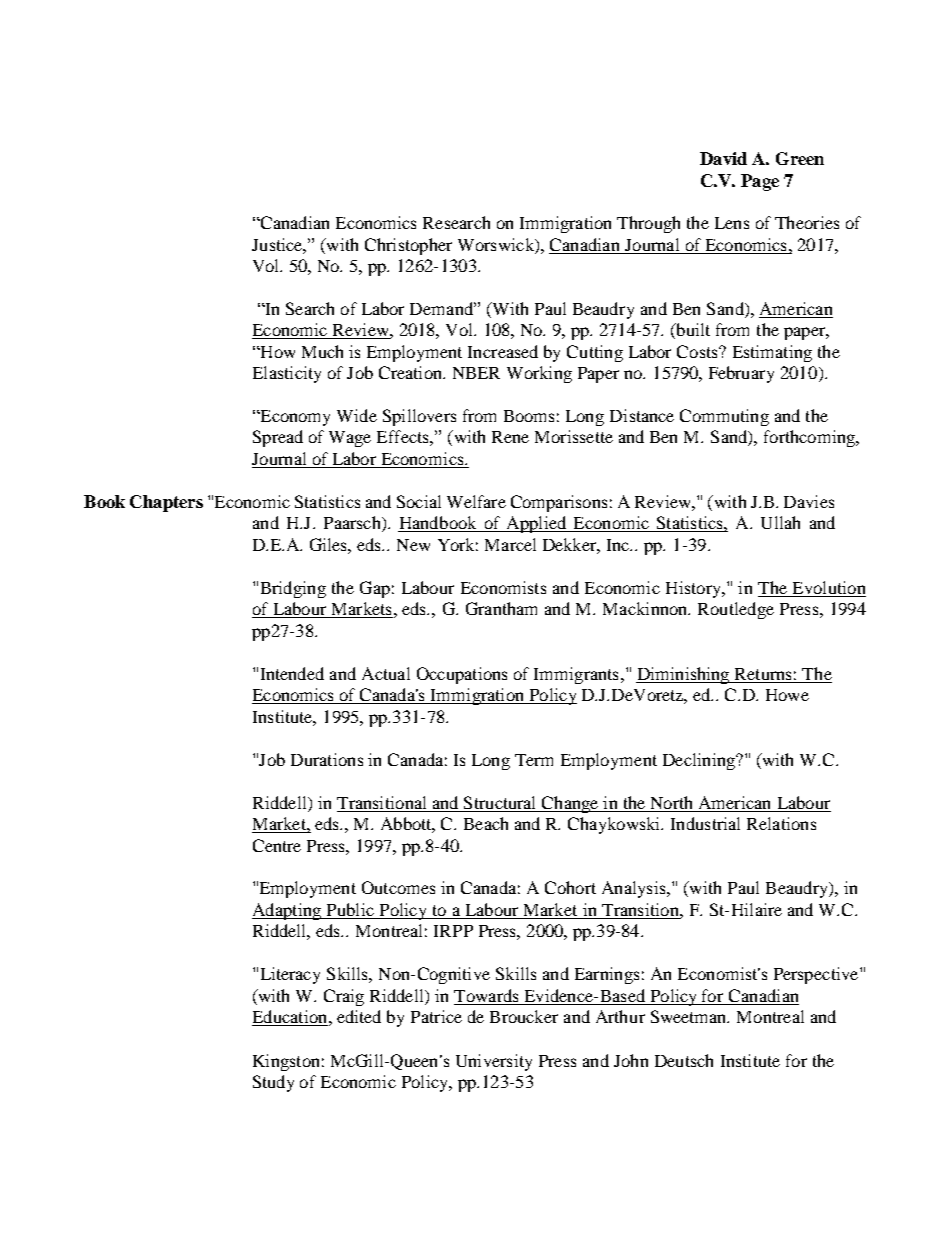  I want to click on Page, so click(760, 182).
